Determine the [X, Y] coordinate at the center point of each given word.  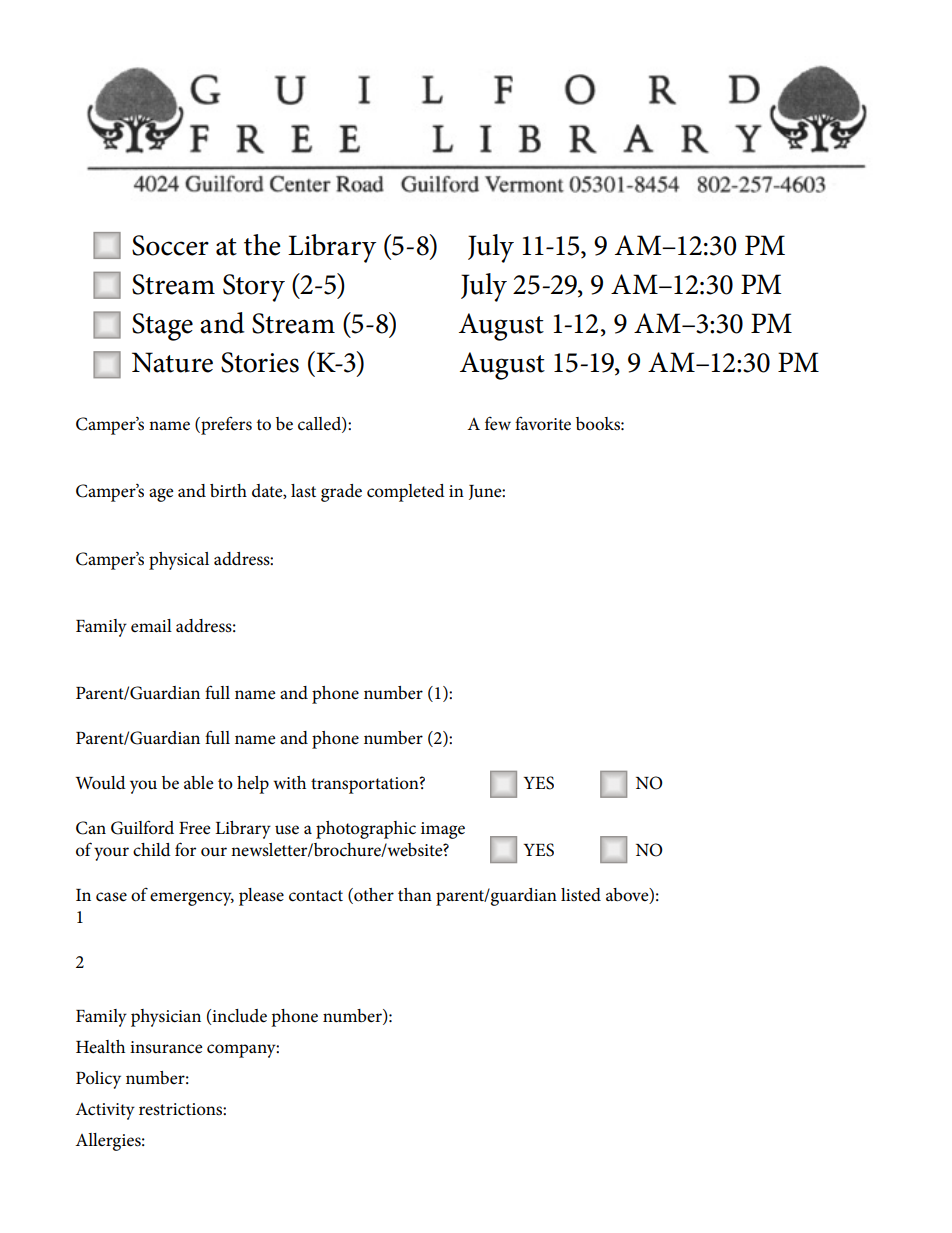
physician [166, 1018]
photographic [366, 830]
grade [341, 493]
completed [406, 493]
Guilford [142, 827]
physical [179, 561]
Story [254, 288]
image [443, 830]
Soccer [170, 245]
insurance [166, 1047]
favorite [543, 423]
